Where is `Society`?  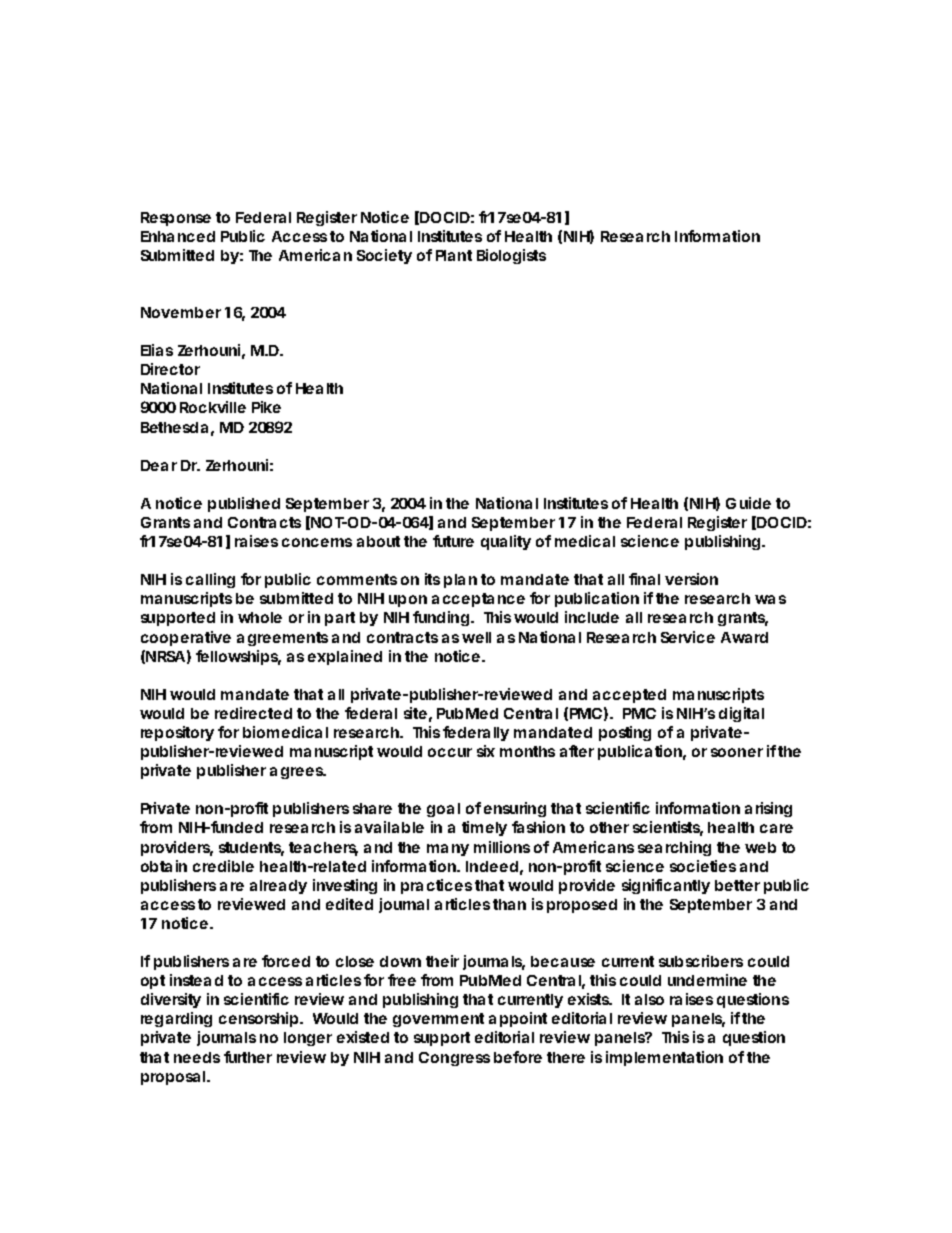
Society is located at coordinates (384, 256).
